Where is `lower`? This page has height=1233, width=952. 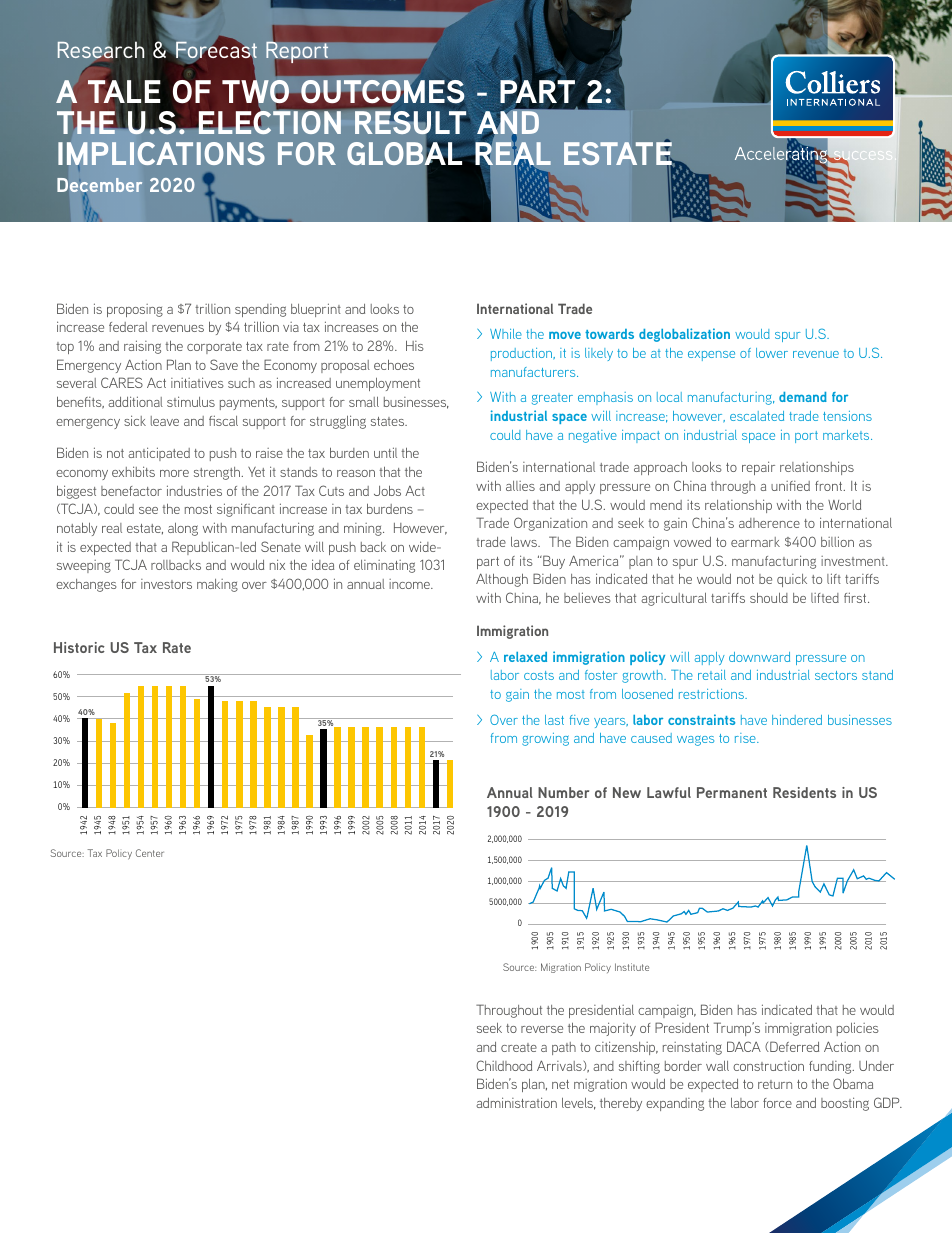 lower is located at coordinates (772, 353).
